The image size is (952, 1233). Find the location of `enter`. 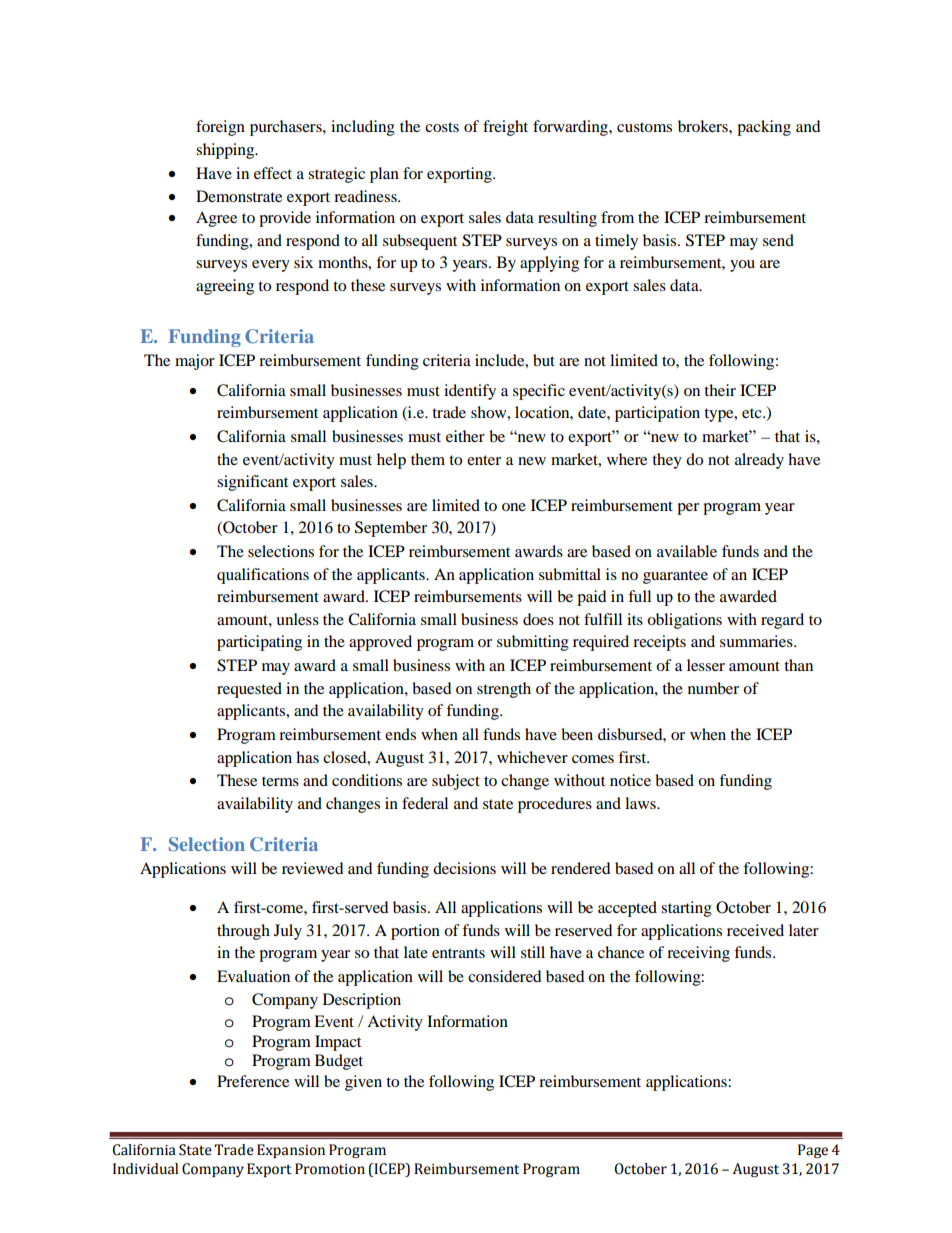

enter is located at coordinates (484, 460).
